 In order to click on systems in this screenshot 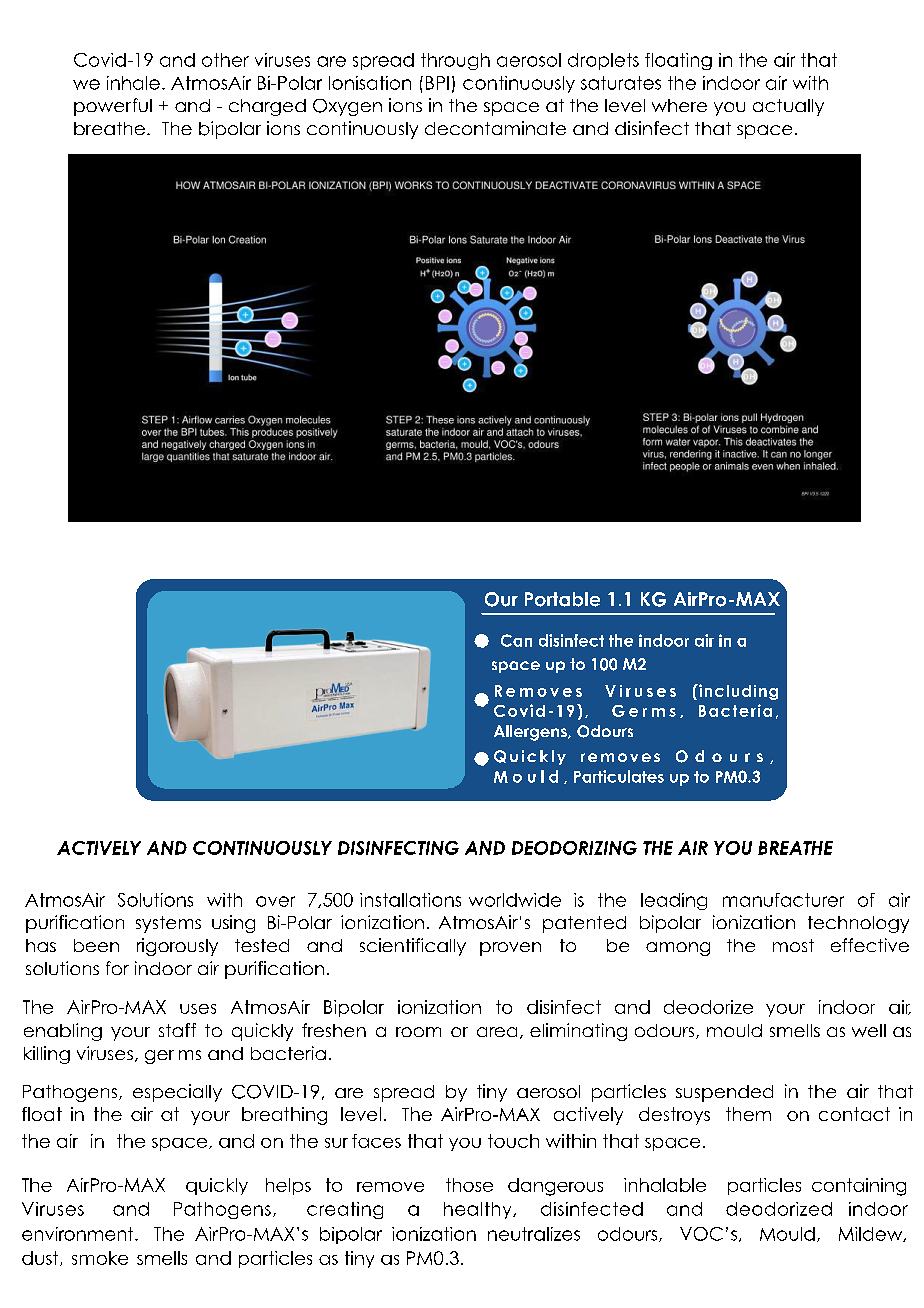, I will do `click(168, 924)`.
